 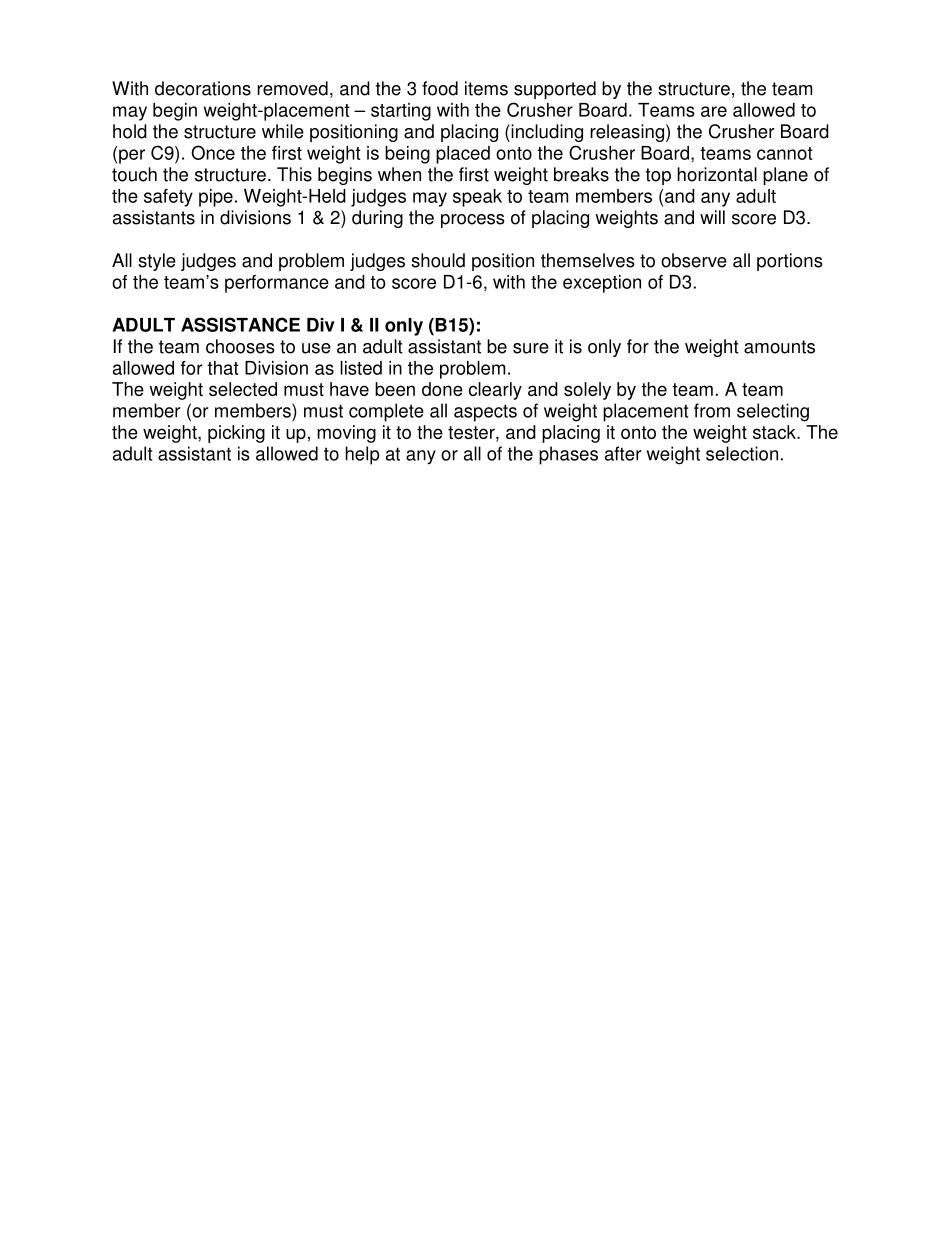 What do you see at coordinates (236, 434) in the image?
I see `picking` at bounding box center [236, 434].
